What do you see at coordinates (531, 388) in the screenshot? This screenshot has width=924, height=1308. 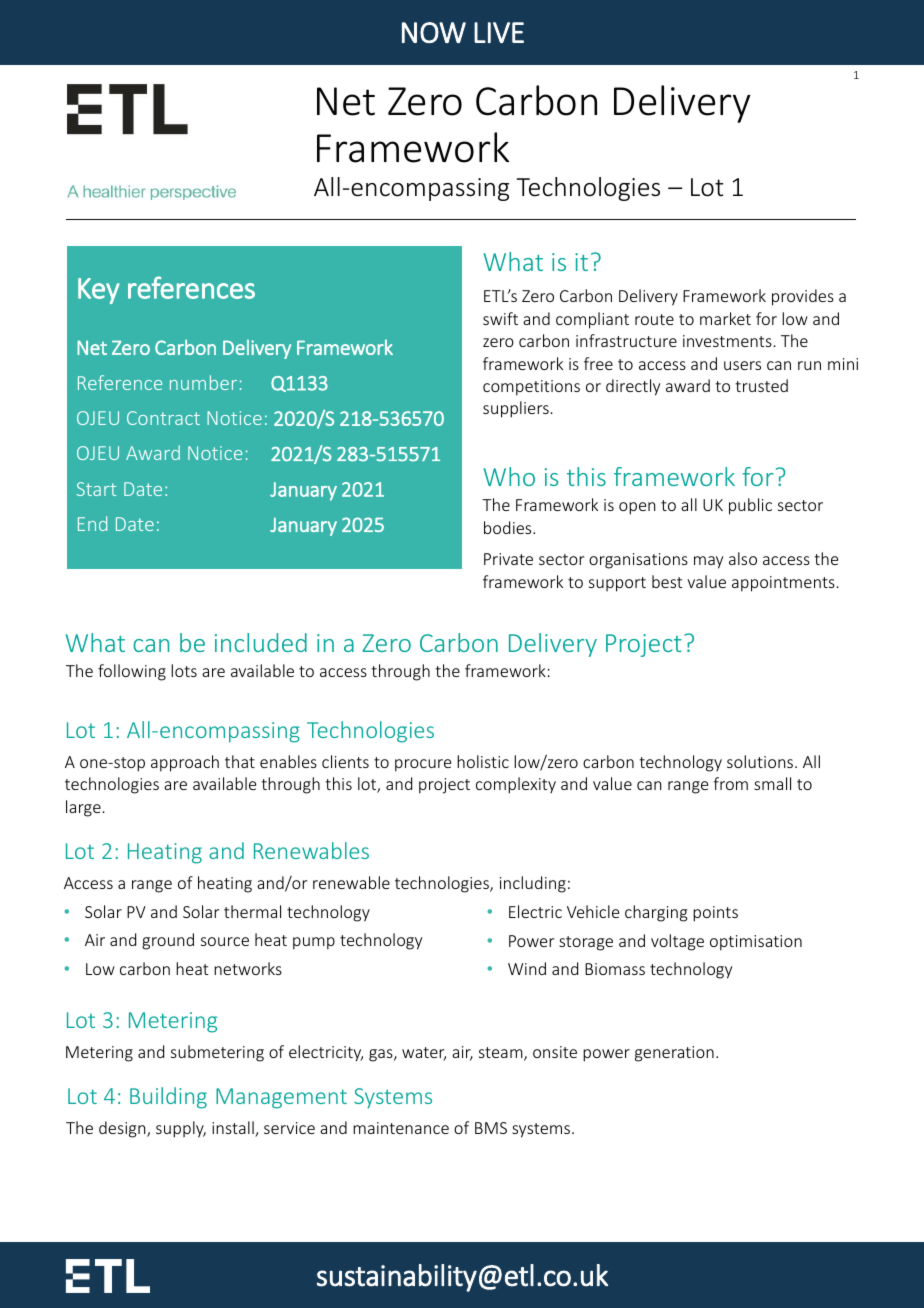 I see `competitions` at bounding box center [531, 388].
